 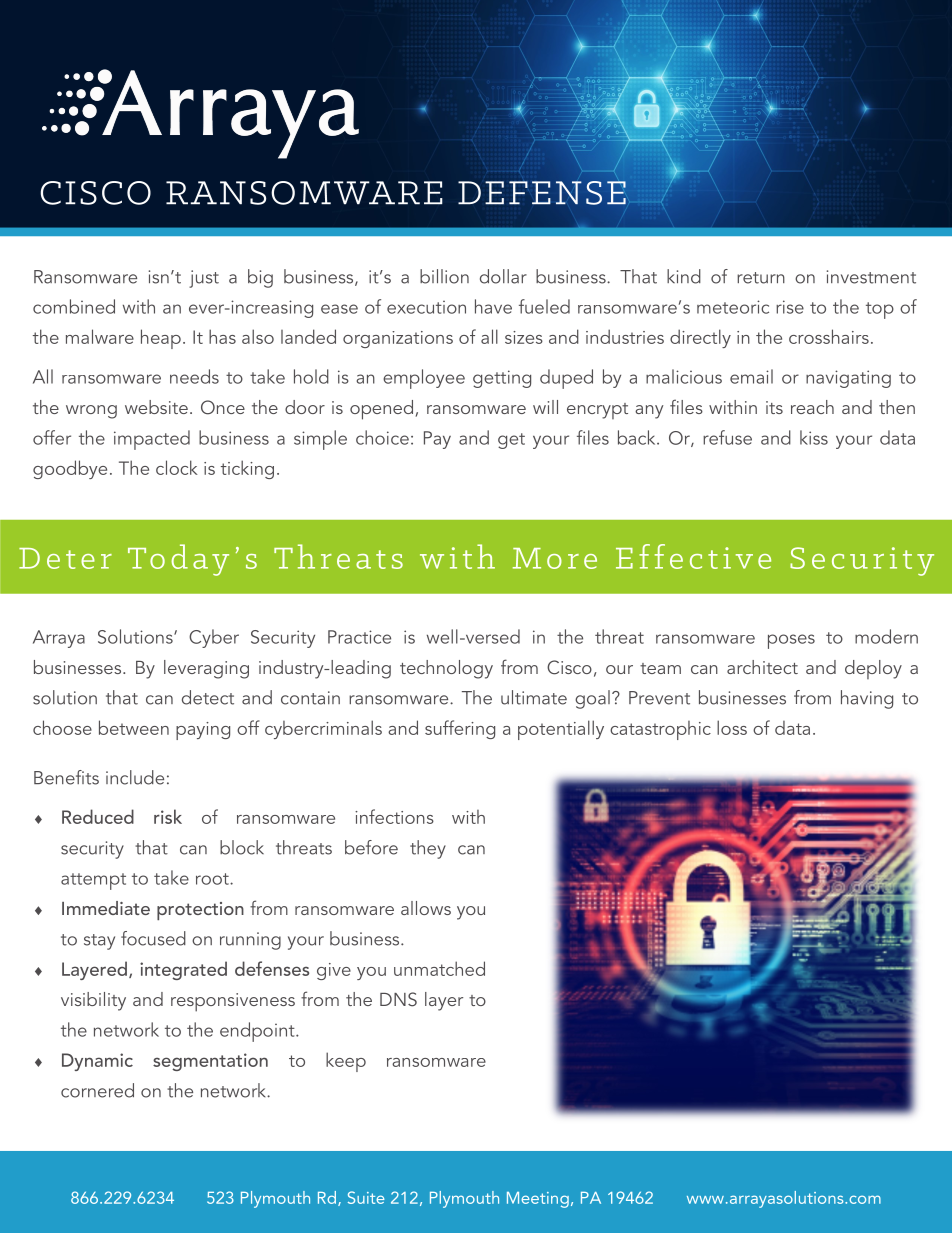 I want to click on Meeting, so click(x=538, y=1200).
